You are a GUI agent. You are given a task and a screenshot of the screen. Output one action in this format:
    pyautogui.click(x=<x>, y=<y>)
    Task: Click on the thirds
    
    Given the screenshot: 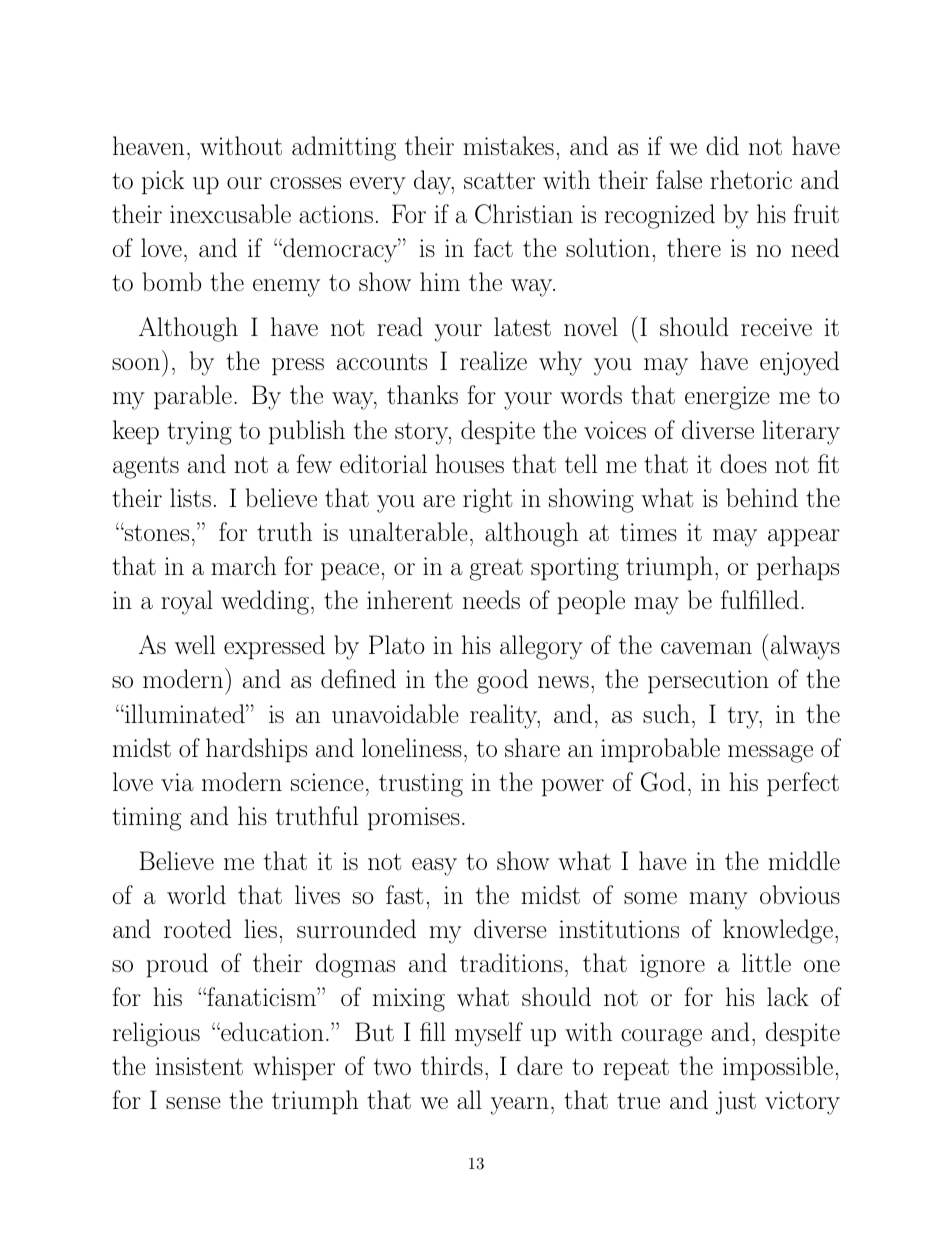 What is the action you would take?
    pyautogui.click(x=452, y=1065)
